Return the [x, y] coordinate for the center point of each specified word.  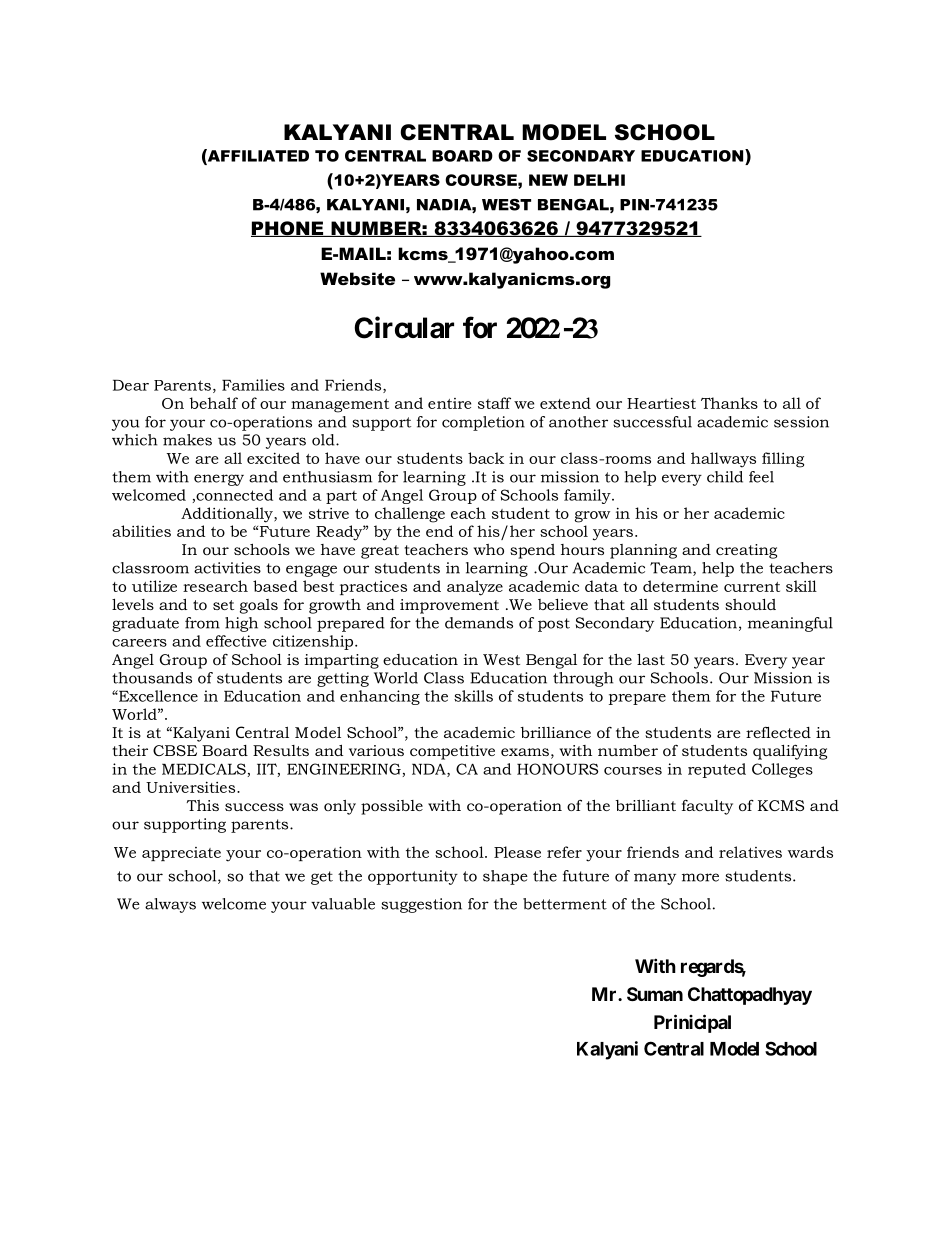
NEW [548, 180]
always [170, 905]
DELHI [599, 180]
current [752, 587]
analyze [475, 588]
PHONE [288, 229]
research [215, 586]
